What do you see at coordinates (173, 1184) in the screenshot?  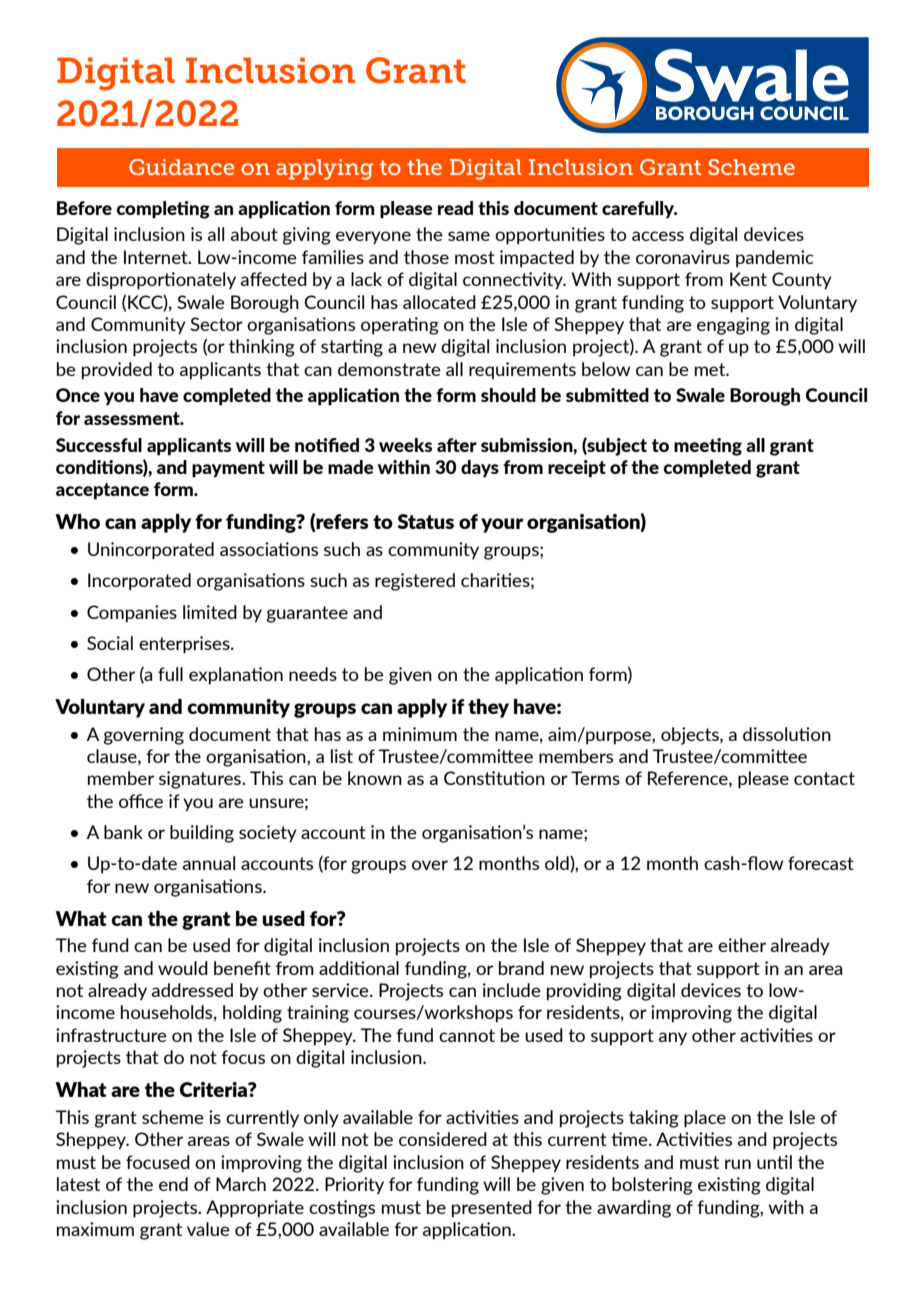 I see `end` at bounding box center [173, 1184].
